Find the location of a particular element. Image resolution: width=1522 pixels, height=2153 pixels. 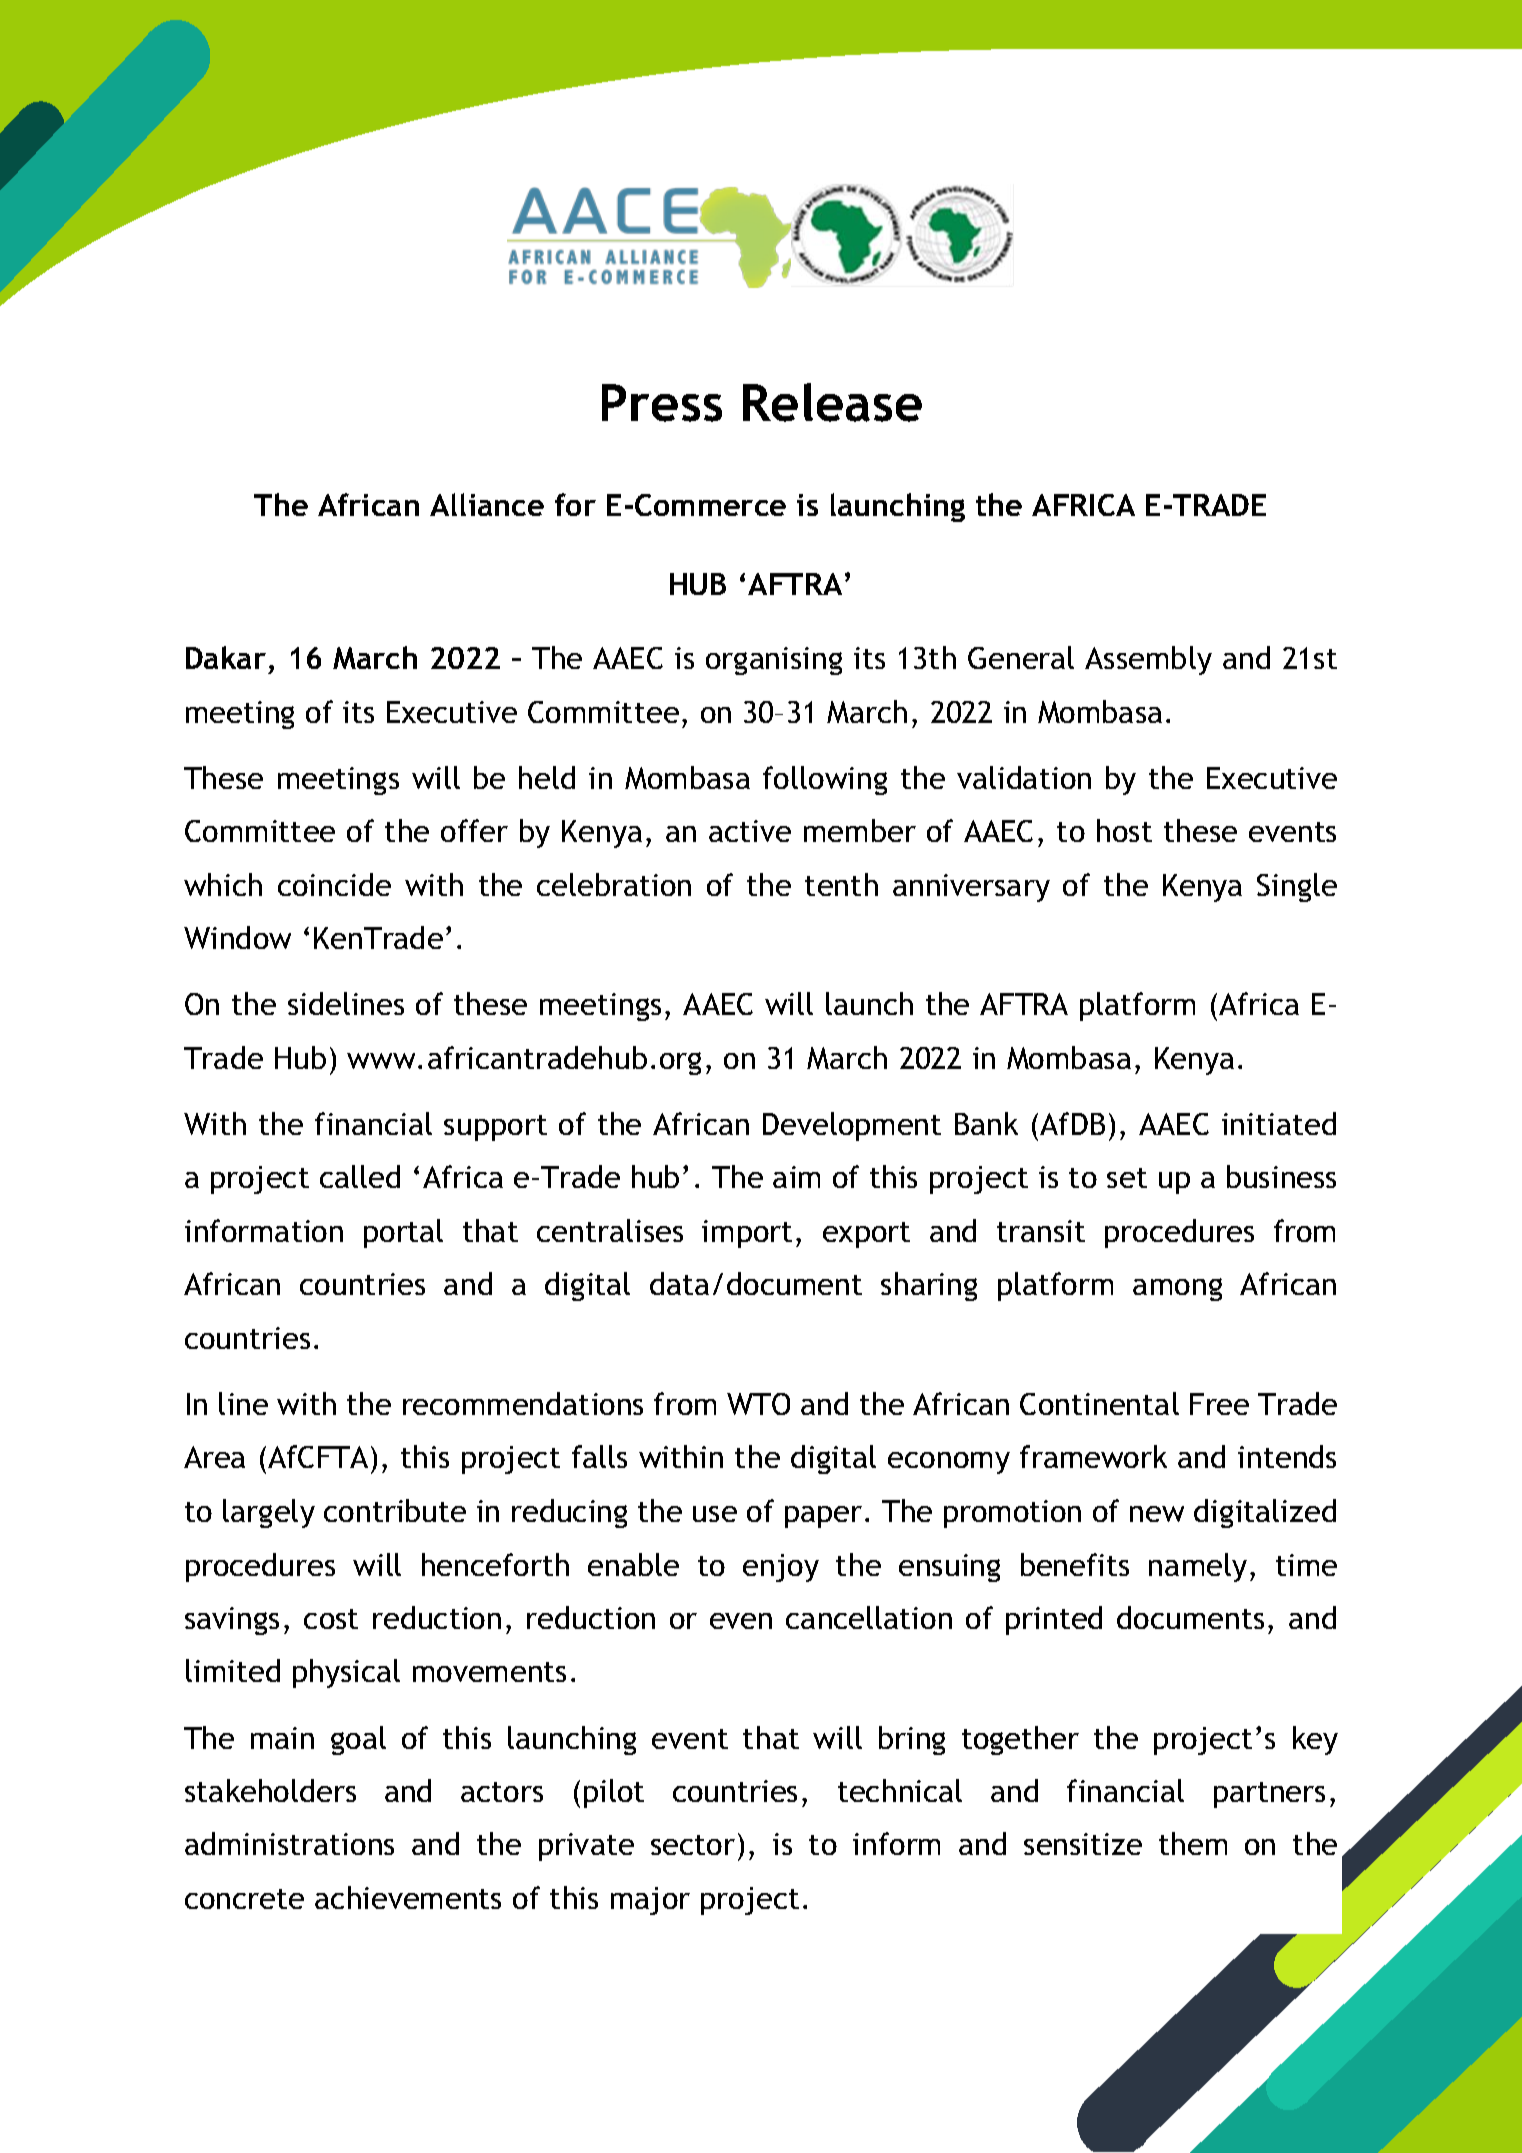

Alliance is located at coordinates (487, 504).
